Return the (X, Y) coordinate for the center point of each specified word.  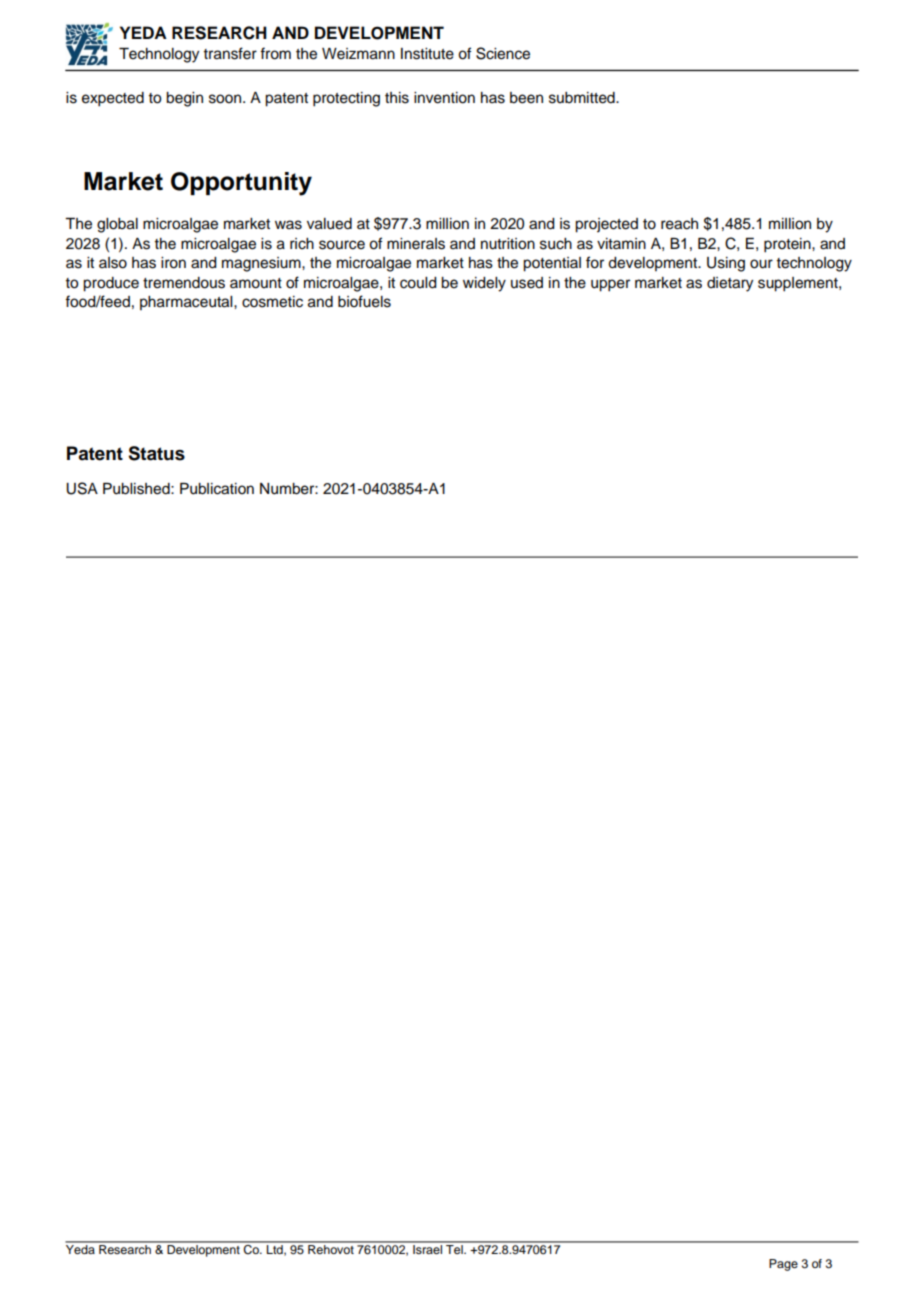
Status (156, 453)
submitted (583, 98)
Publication (217, 489)
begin (184, 99)
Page (783, 1265)
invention (444, 98)
